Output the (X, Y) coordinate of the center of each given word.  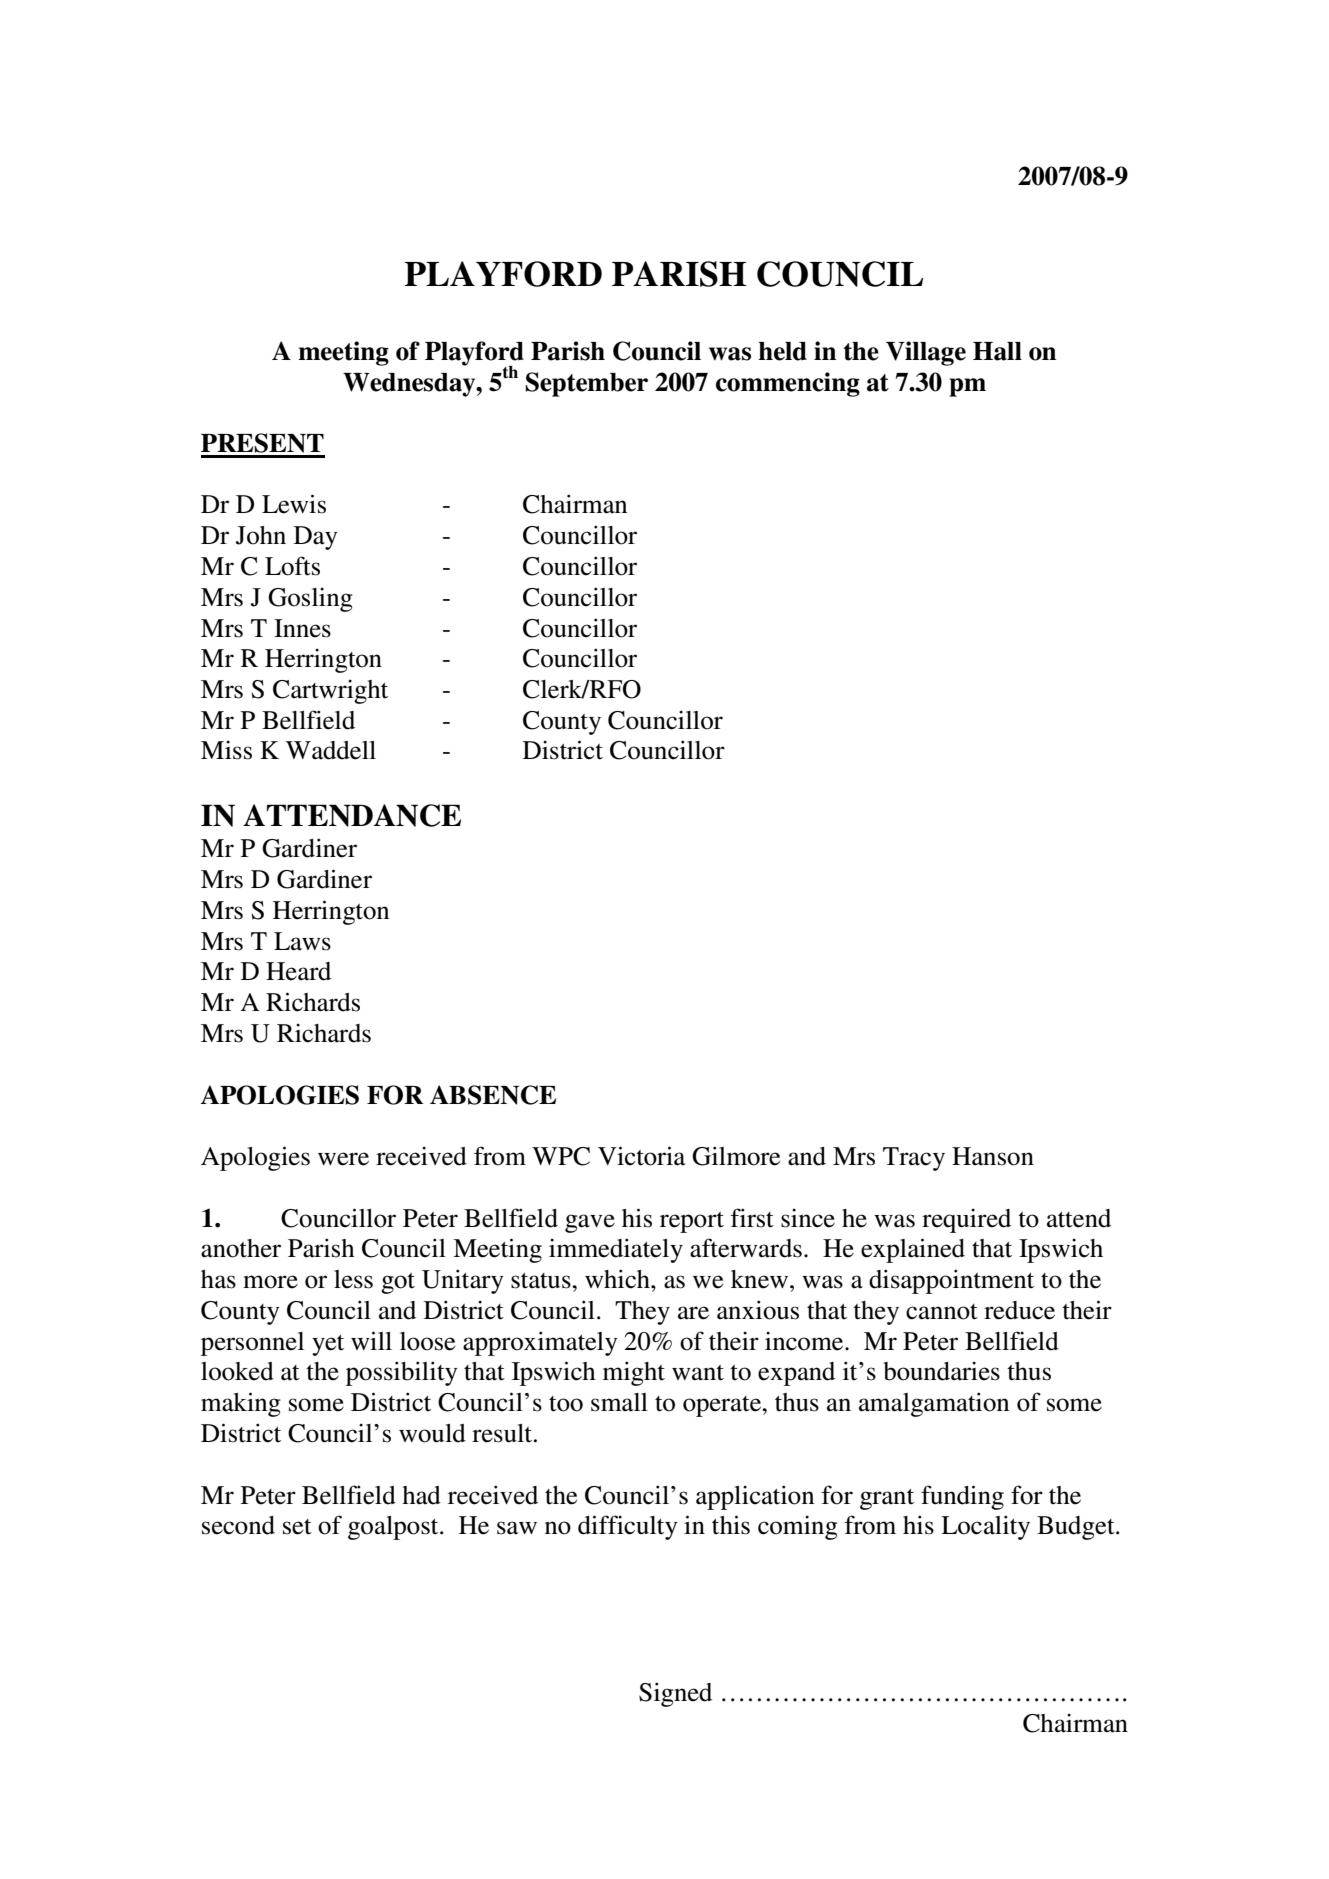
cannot (942, 1312)
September (587, 384)
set (297, 1527)
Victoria (641, 1156)
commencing (788, 384)
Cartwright (330, 691)
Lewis (294, 504)
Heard (298, 971)
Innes (302, 628)
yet (328, 1345)
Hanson (993, 1156)
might (634, 1373)
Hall (997, 351)
